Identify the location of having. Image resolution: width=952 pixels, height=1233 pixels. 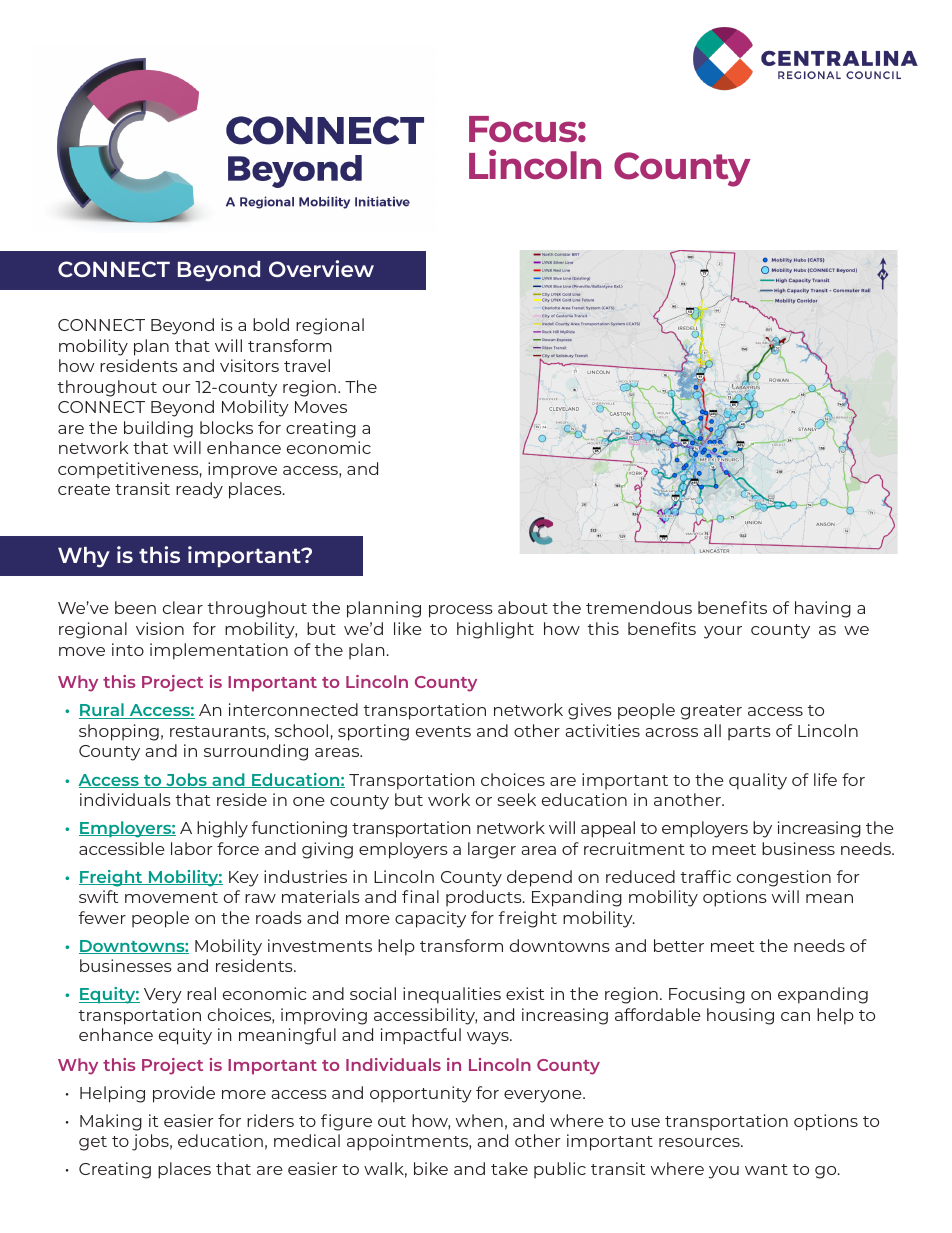
(823, 609).
